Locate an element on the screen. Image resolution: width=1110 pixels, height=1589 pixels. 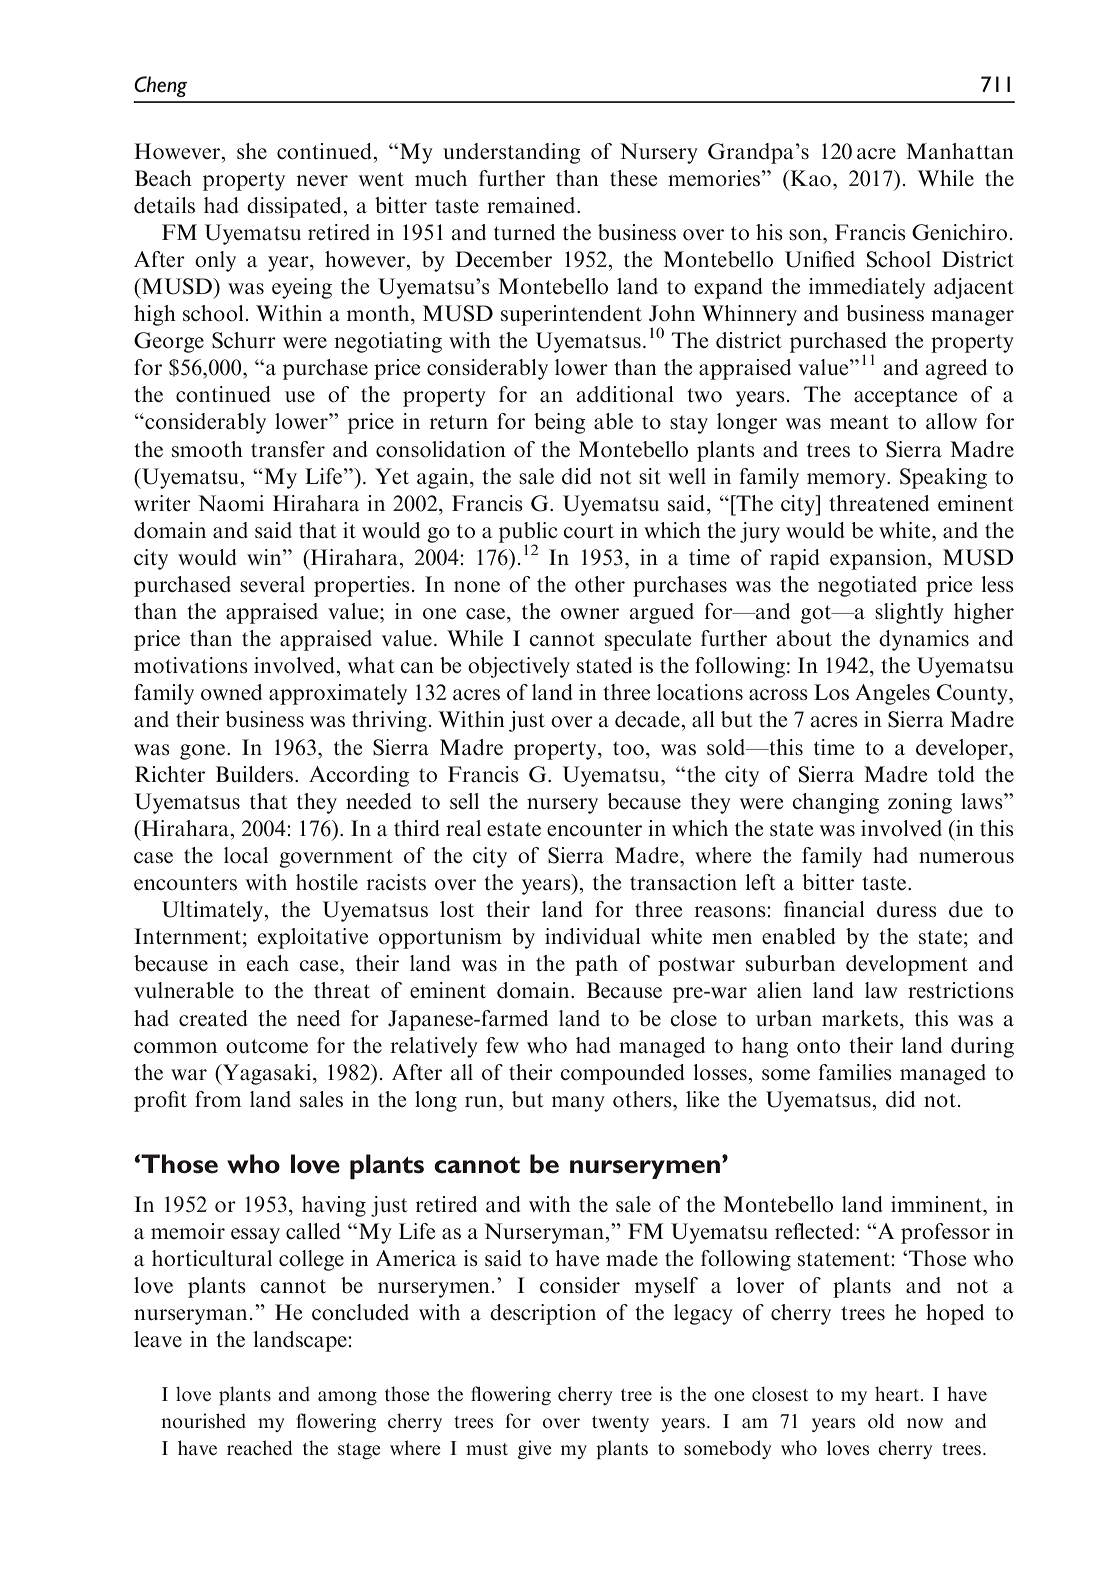
several is located at coordinates (272, 584).
